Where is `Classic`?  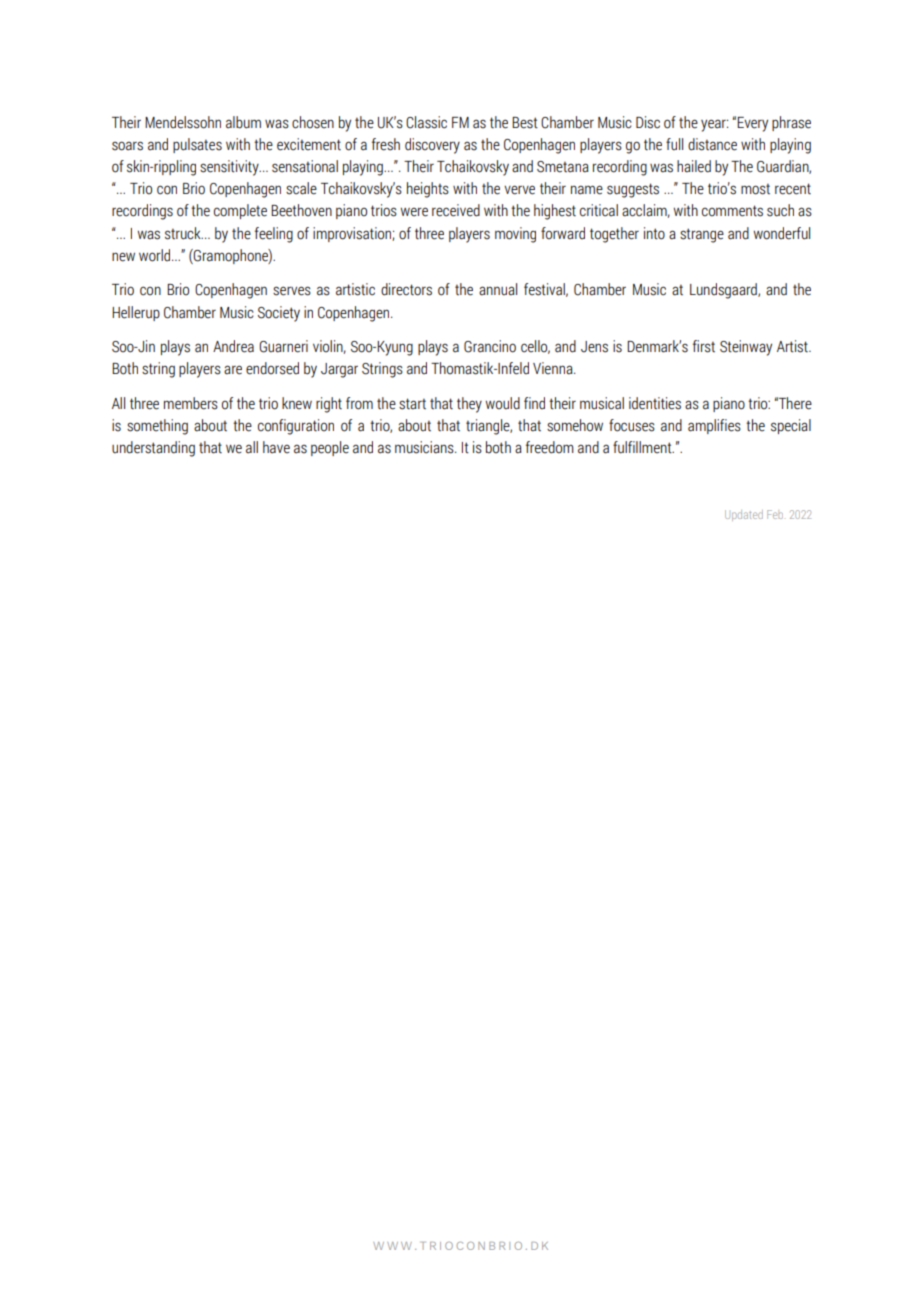 Classic is located at coordinates (426, 122).
